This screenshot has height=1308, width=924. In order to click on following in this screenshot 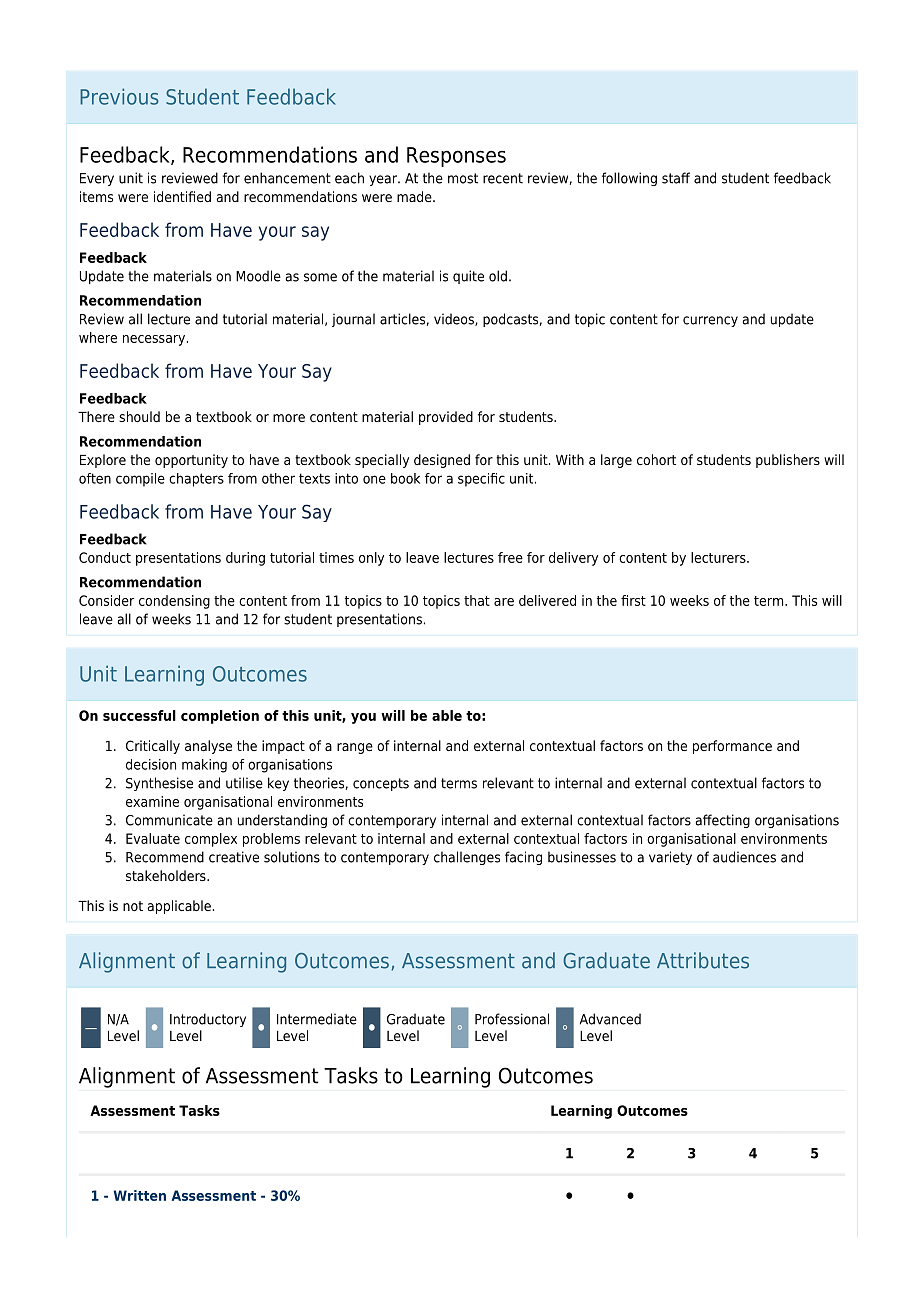, I will do `click(629, 179)`.
